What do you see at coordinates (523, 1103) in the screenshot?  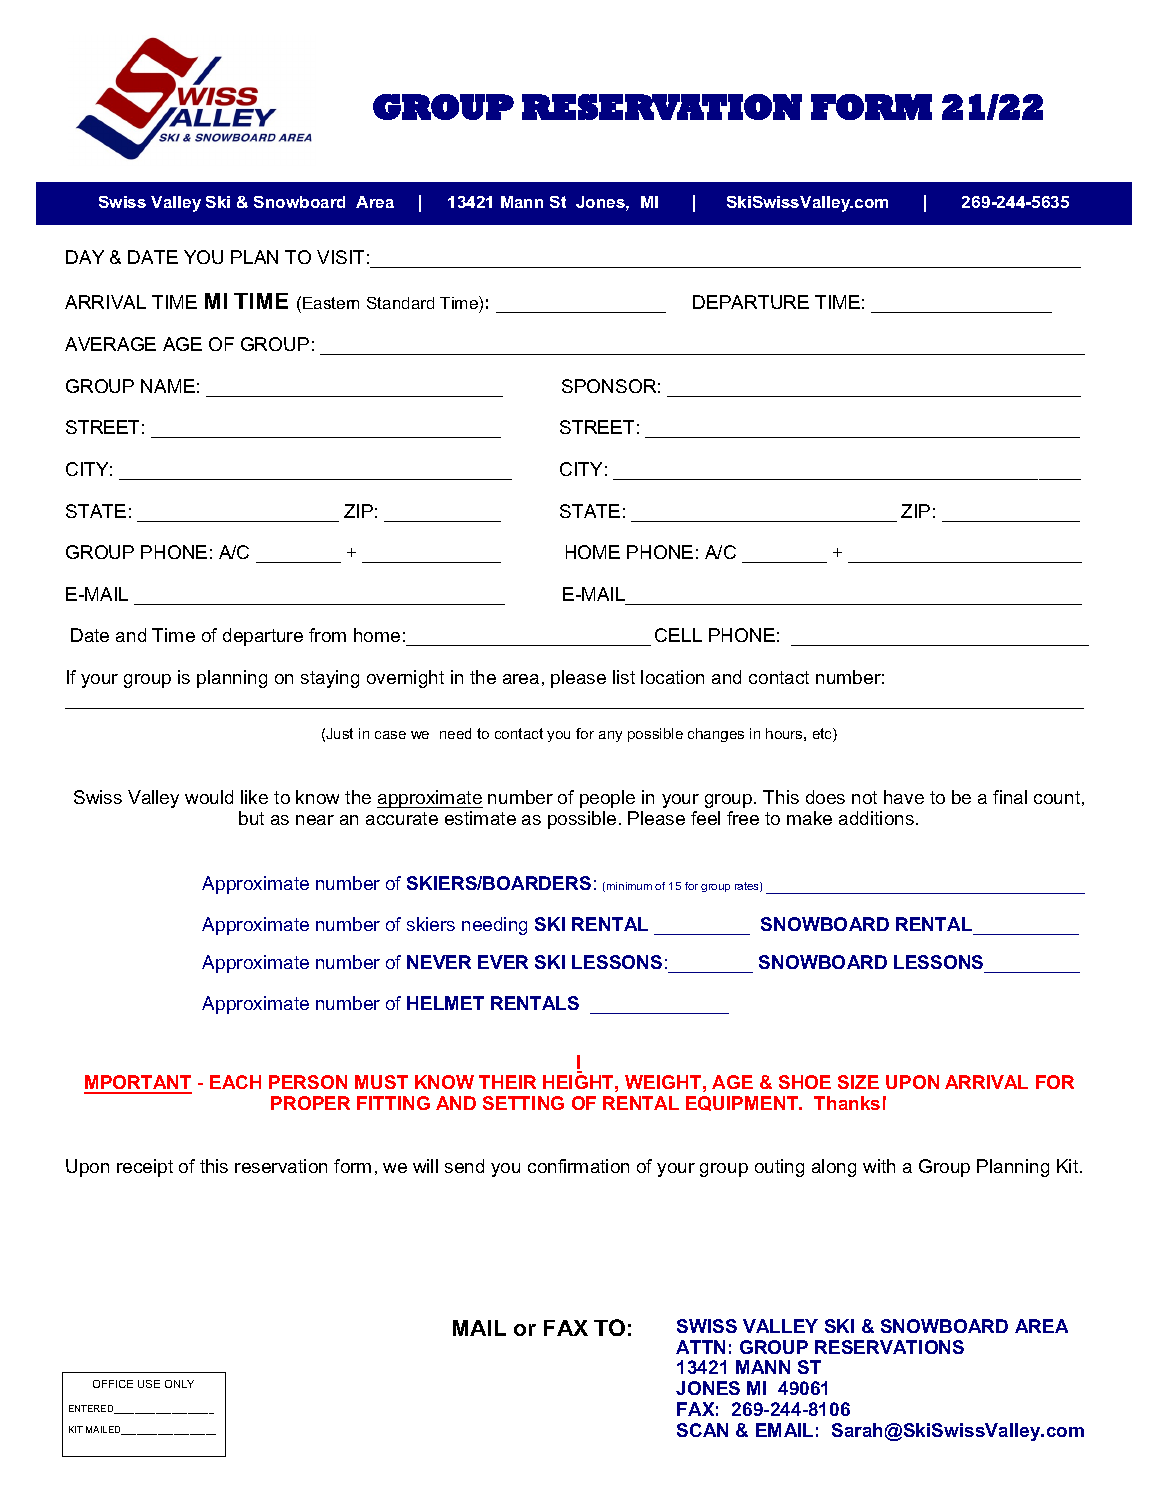 I see `SETTING` at bounding box center [523, 1103].
